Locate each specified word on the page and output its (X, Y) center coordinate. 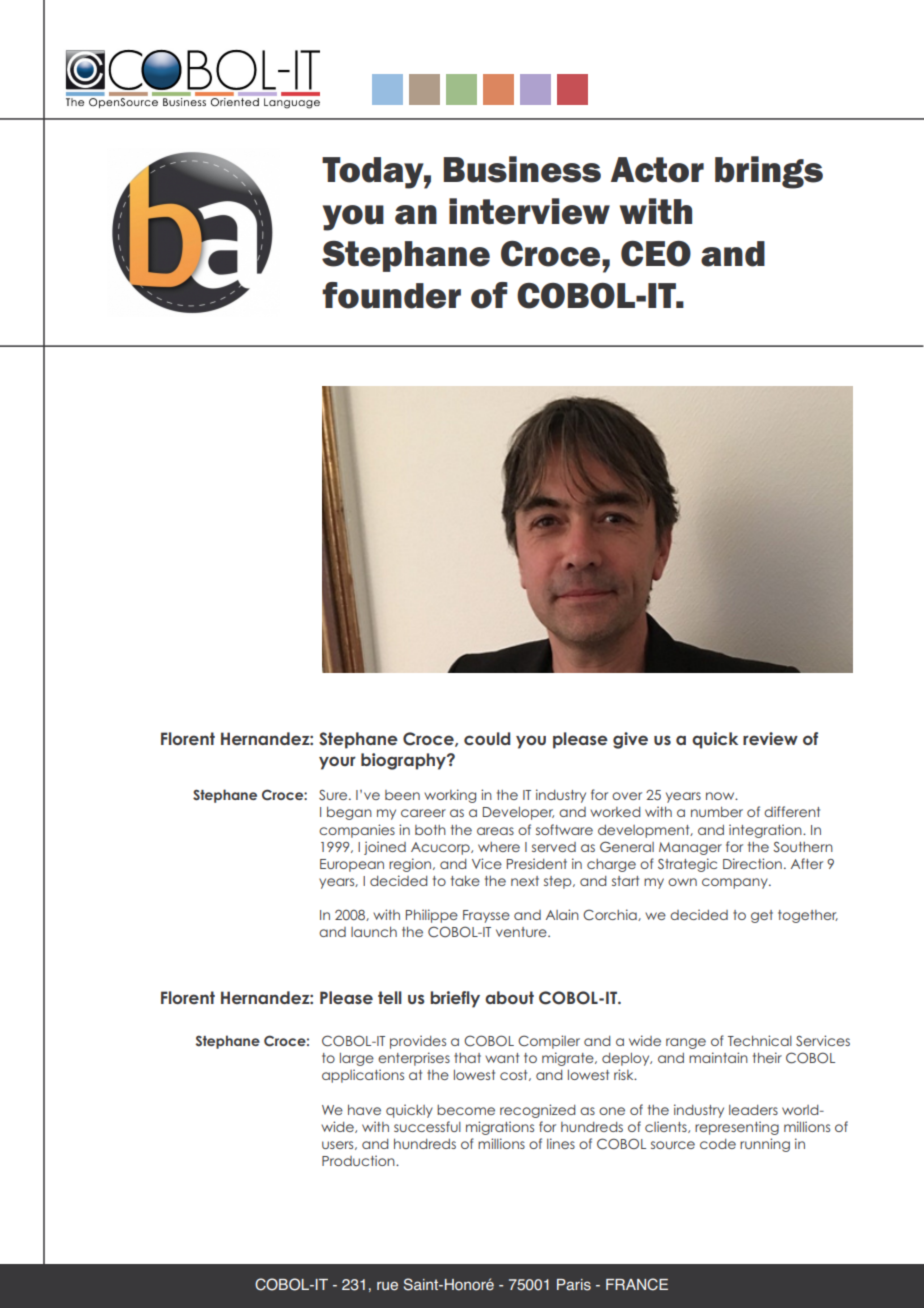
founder (391, 295)
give (630, 740)
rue (387, 1286)
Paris (574, 1285)
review (770, 738)
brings (769, 172)
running (765, 1145)
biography (404, 761)
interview (529, 211)
